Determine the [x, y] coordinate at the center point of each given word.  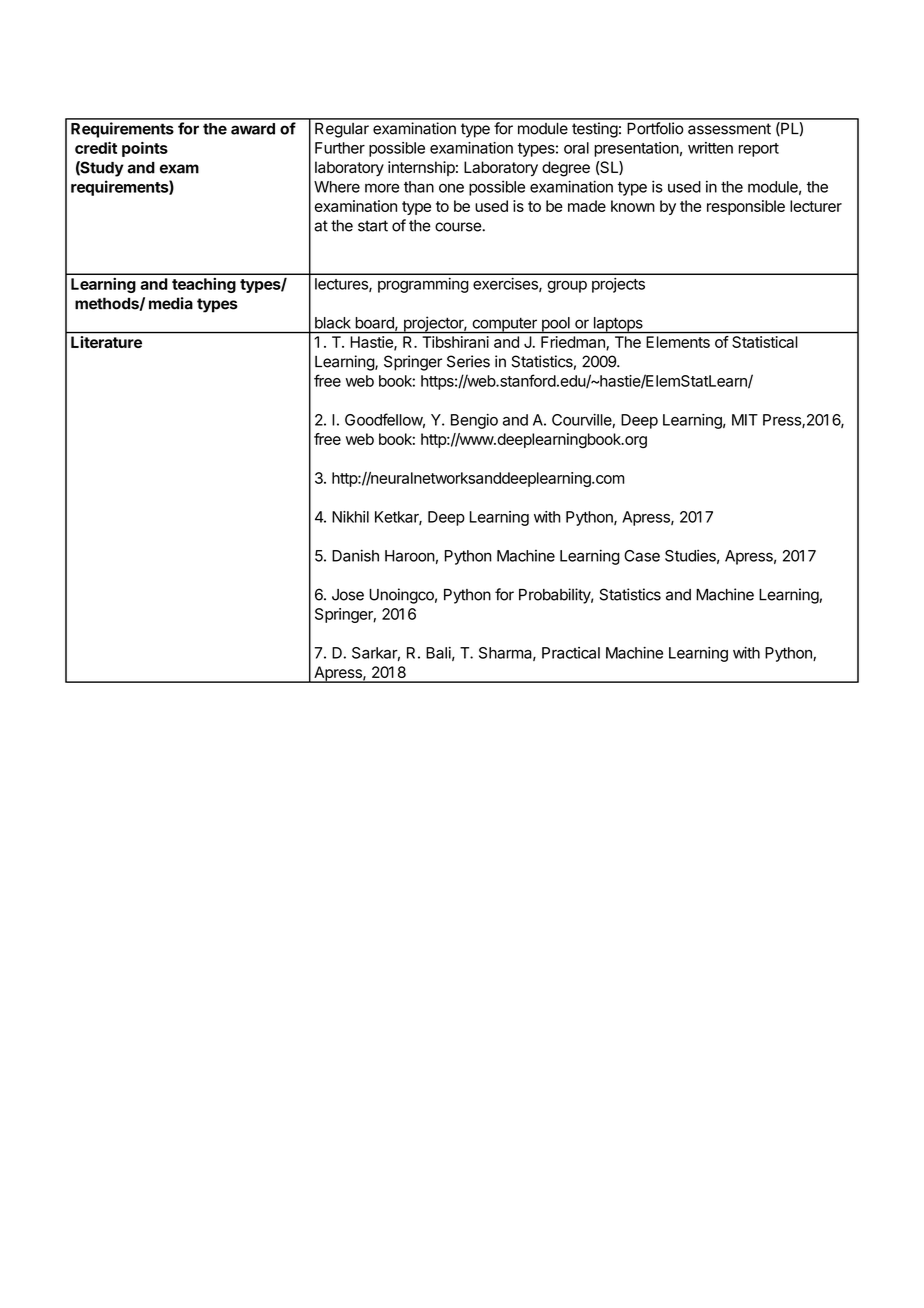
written [710, 148]
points [145, 149]
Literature [106, 342]
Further [340, 148]
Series [468, 361]
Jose [348, 595]
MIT [745, 420]
